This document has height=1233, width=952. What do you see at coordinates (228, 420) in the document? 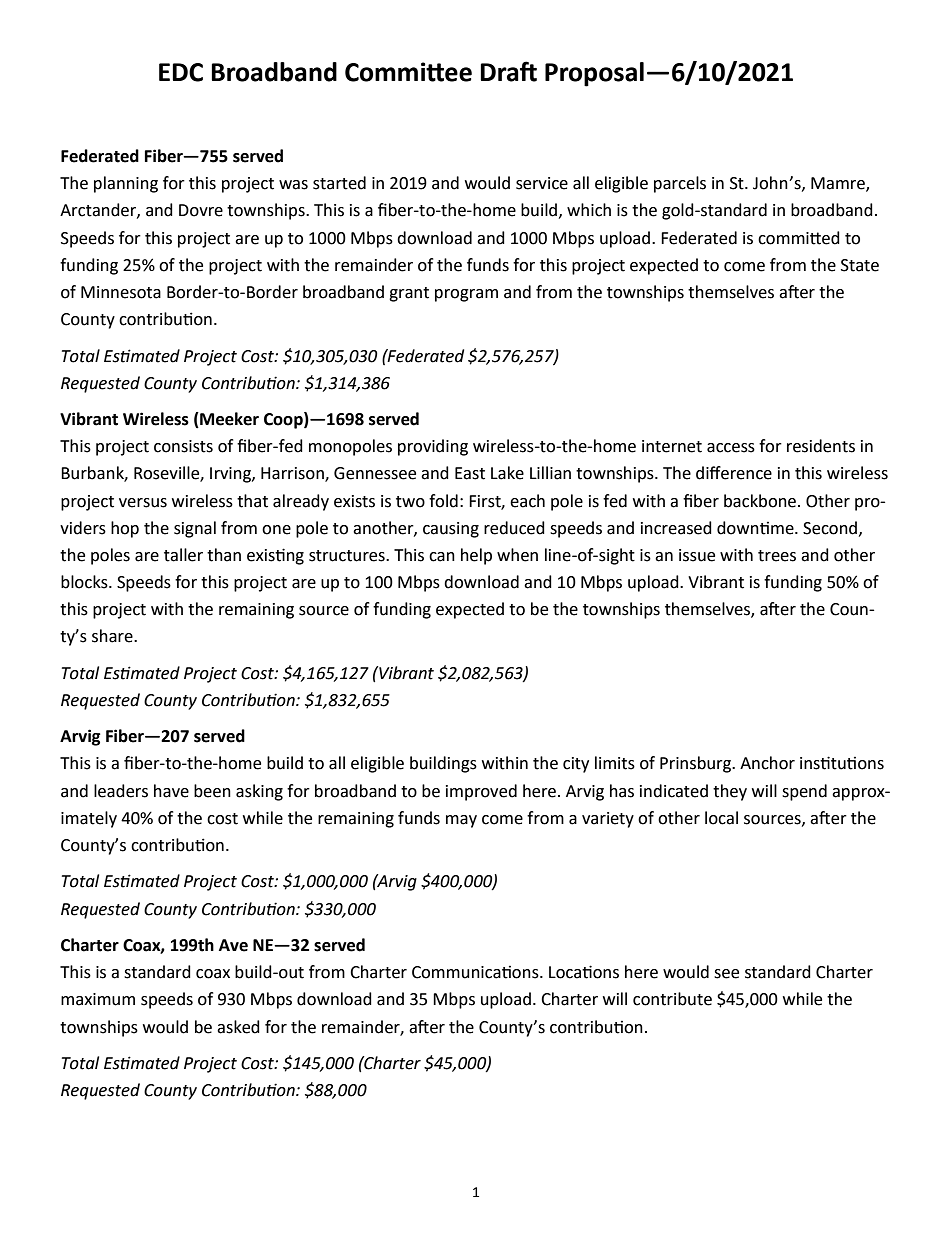
I see `Meeker` at bounding box center [228, 420].
